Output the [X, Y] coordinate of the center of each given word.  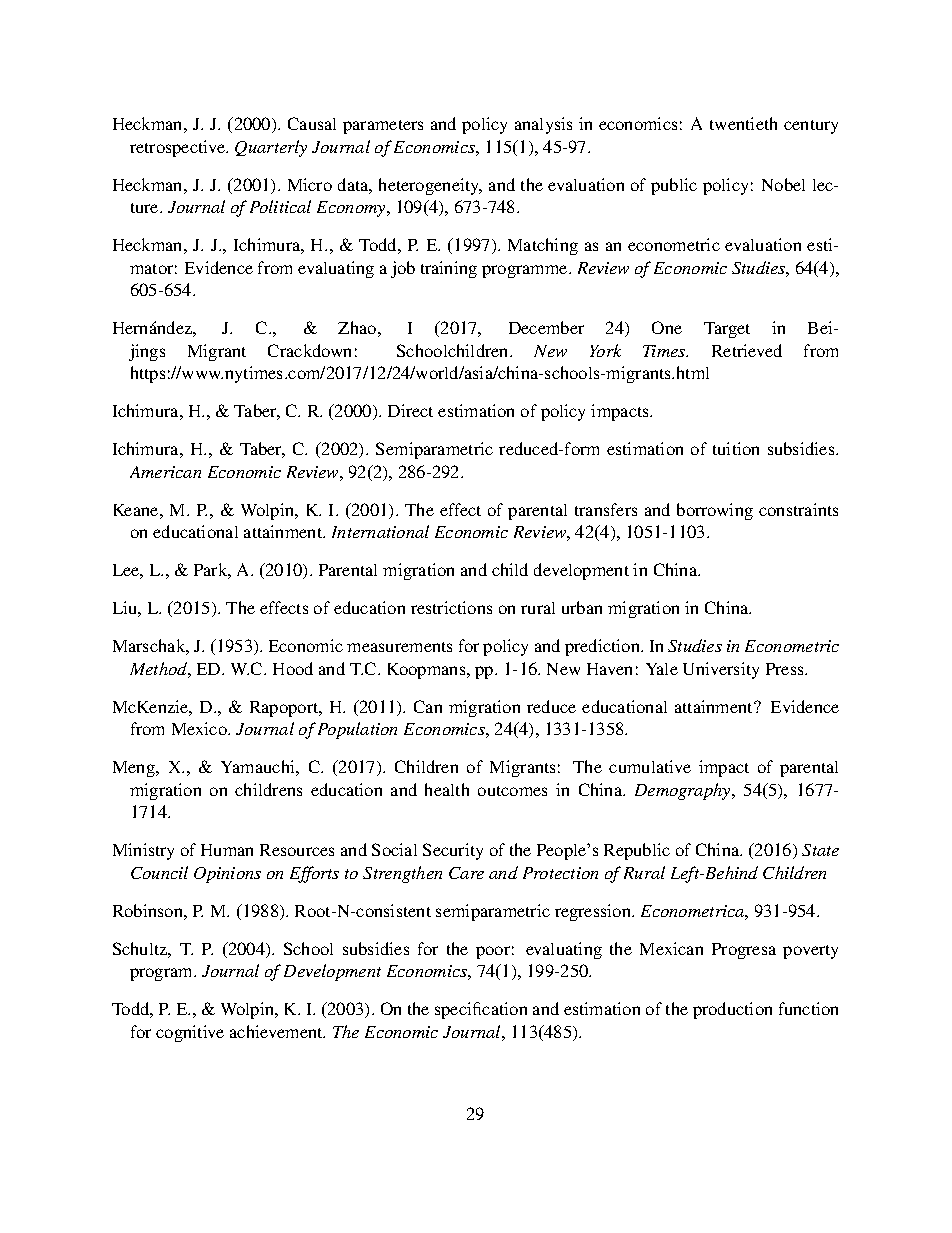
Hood [293, 668]
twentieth [743, 123]
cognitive [190, 1033]
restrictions [451, 607]
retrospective [179, 148]
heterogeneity [430, 186]
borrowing [715, 511]
